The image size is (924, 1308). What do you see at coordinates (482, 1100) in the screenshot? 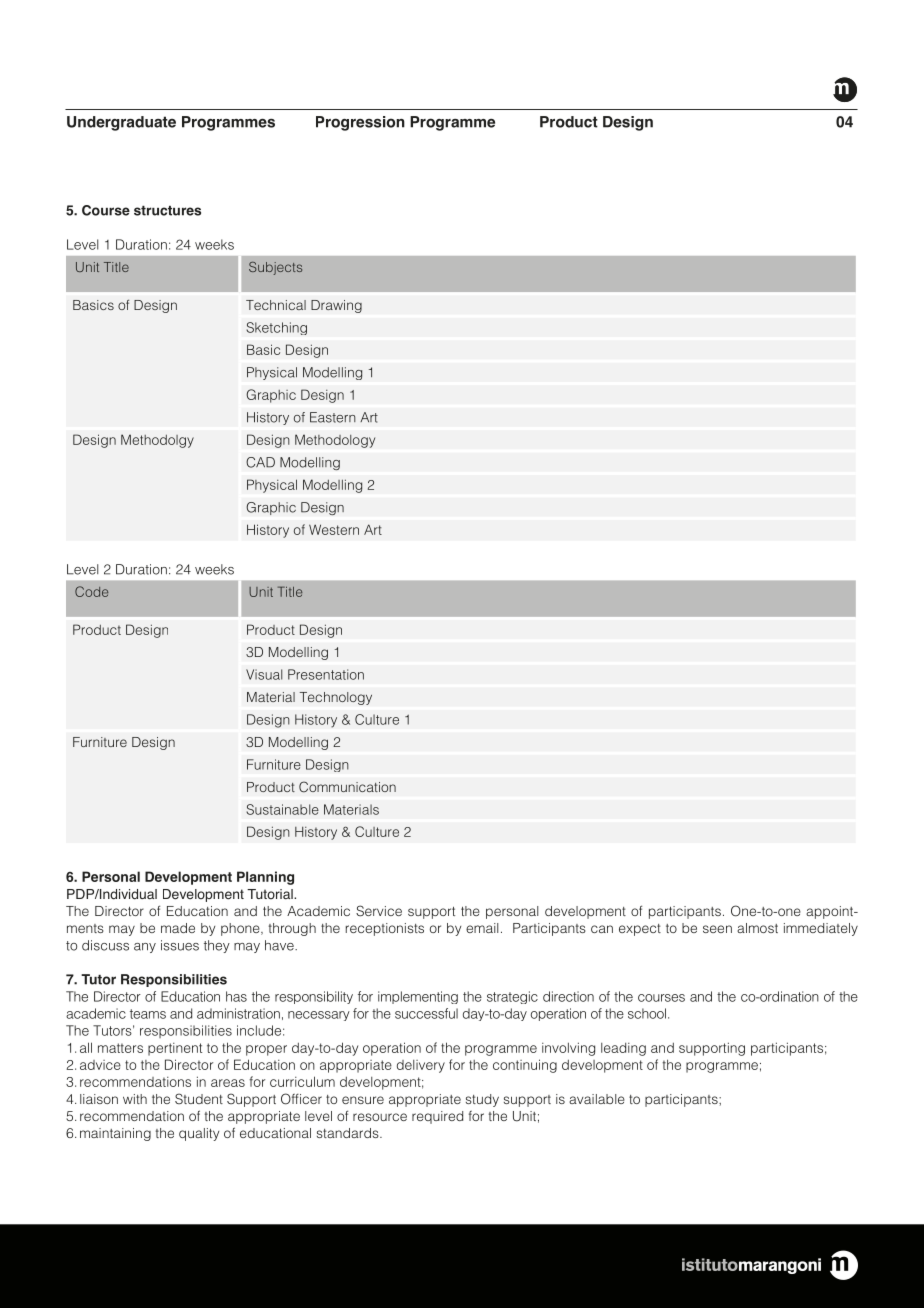
I see `study` at bounding box center [482, 1100].
